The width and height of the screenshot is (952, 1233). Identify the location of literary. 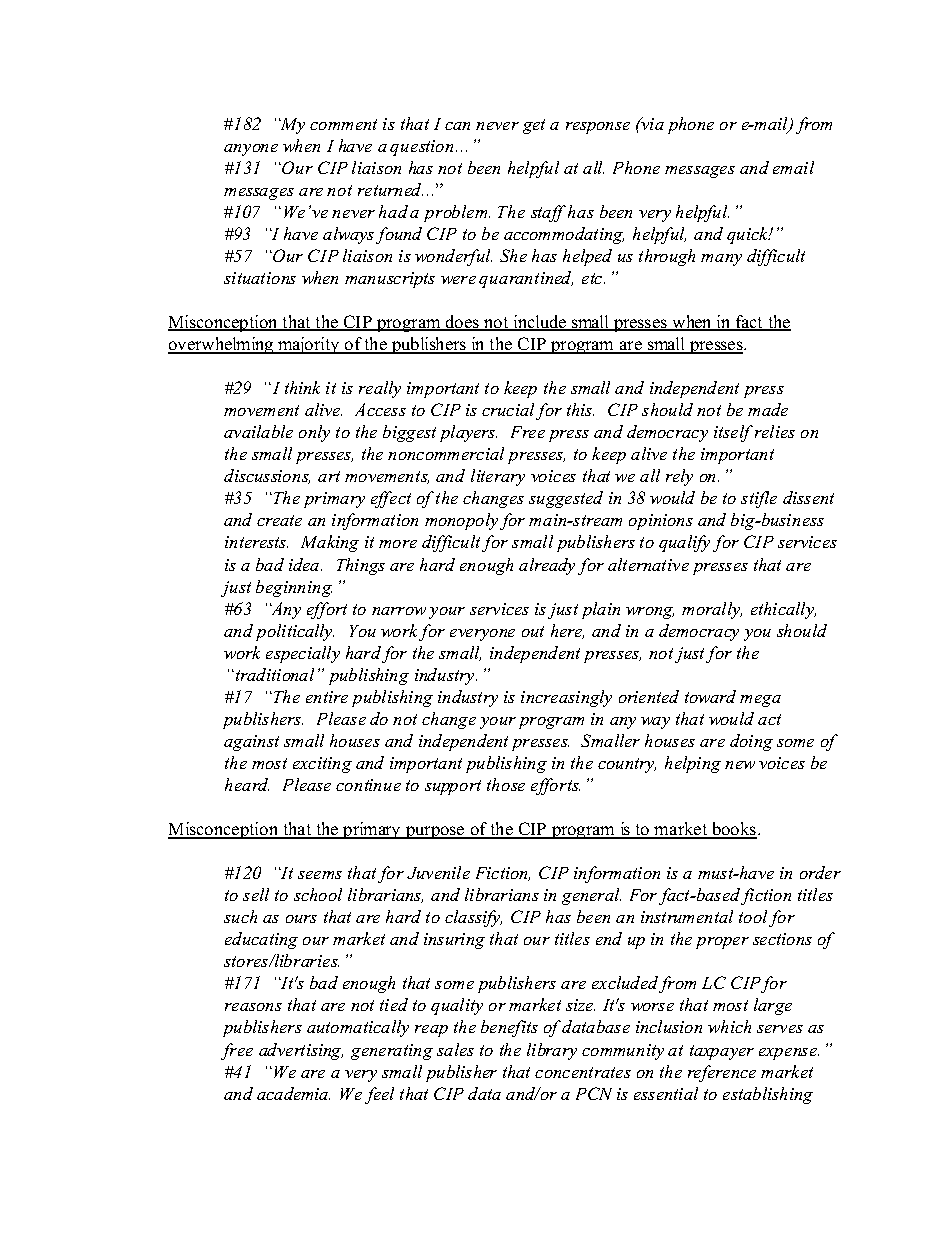
(498, 477).
